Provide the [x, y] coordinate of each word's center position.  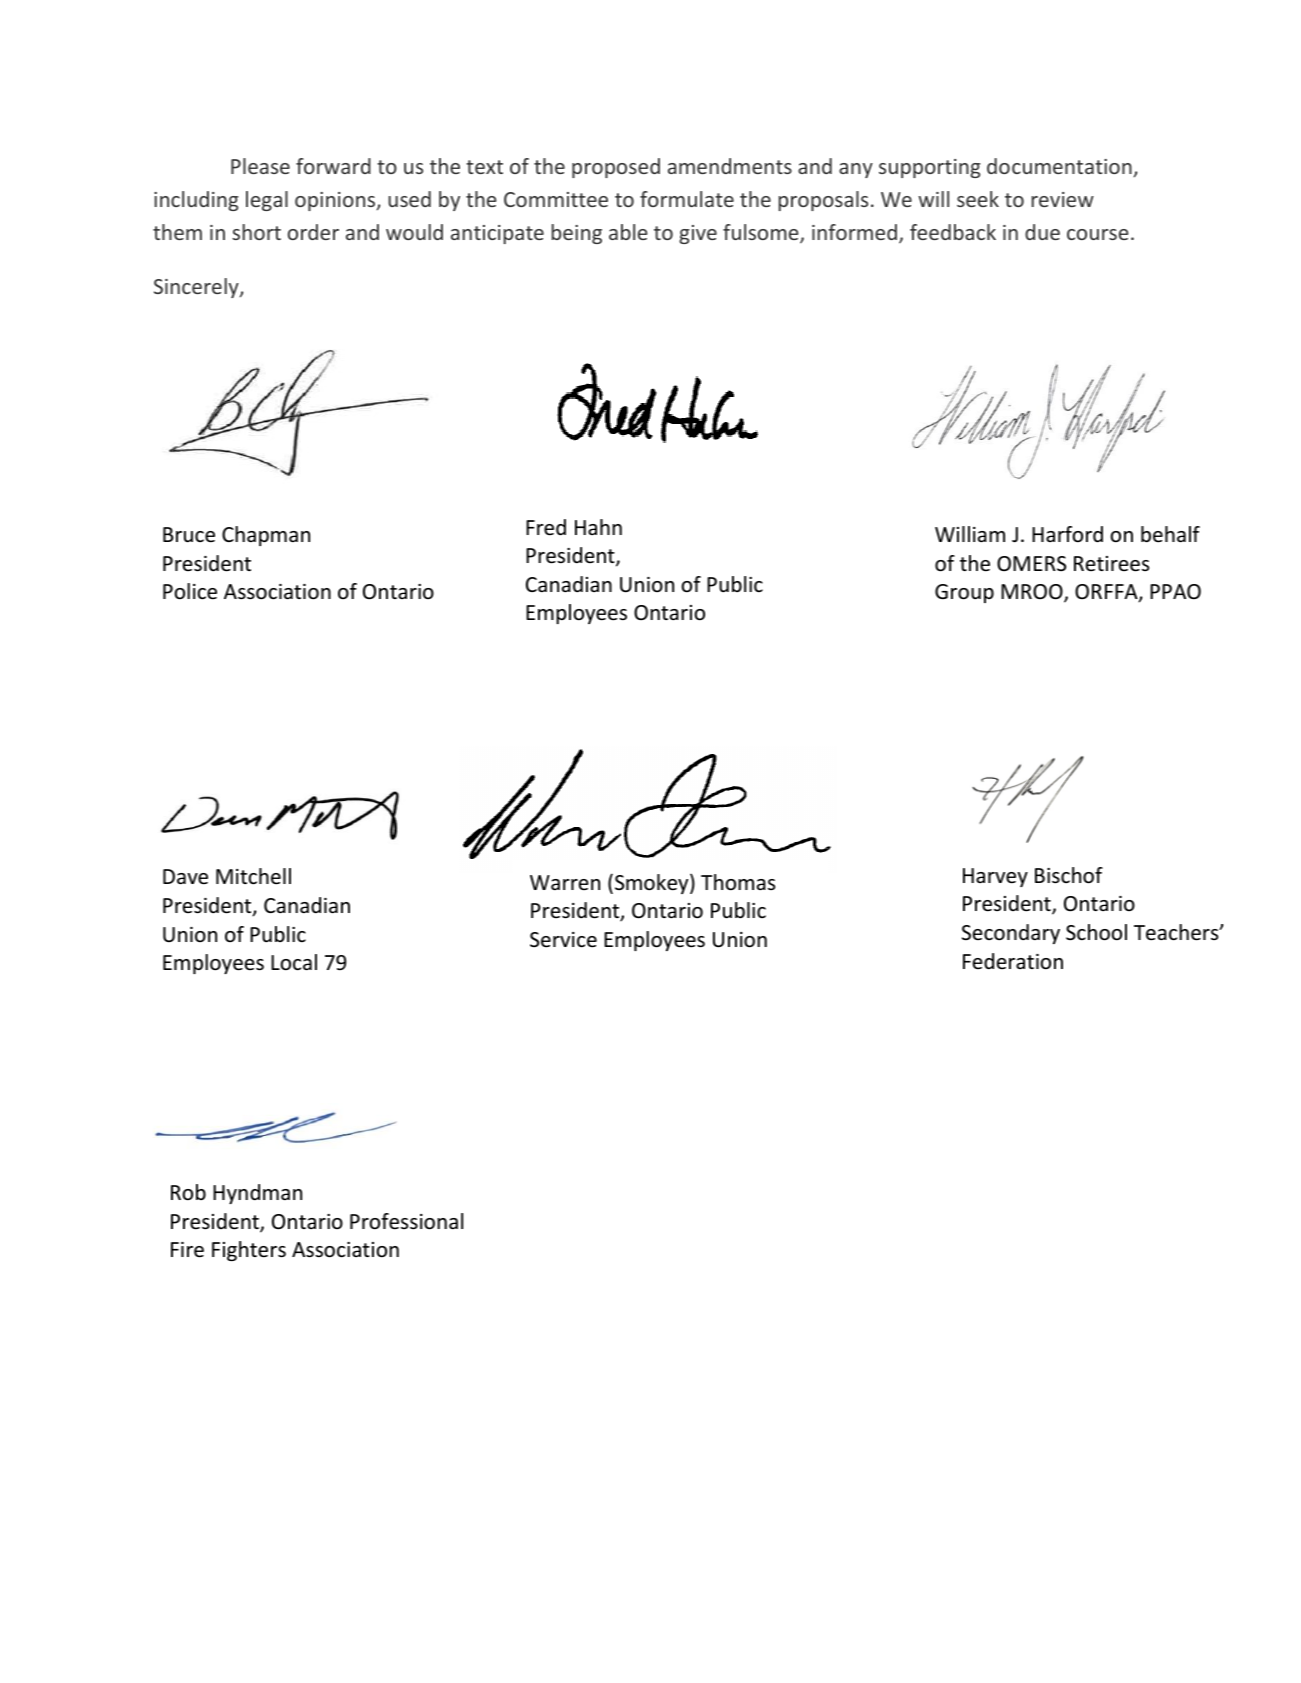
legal [267, 201]
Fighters [249, 1251]
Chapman [266, 536]
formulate [687, 199]
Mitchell [253, 876]
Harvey [995, 877]
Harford [1067, 534]
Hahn [598, 527]
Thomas [738, 882]
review [1062, 199]
